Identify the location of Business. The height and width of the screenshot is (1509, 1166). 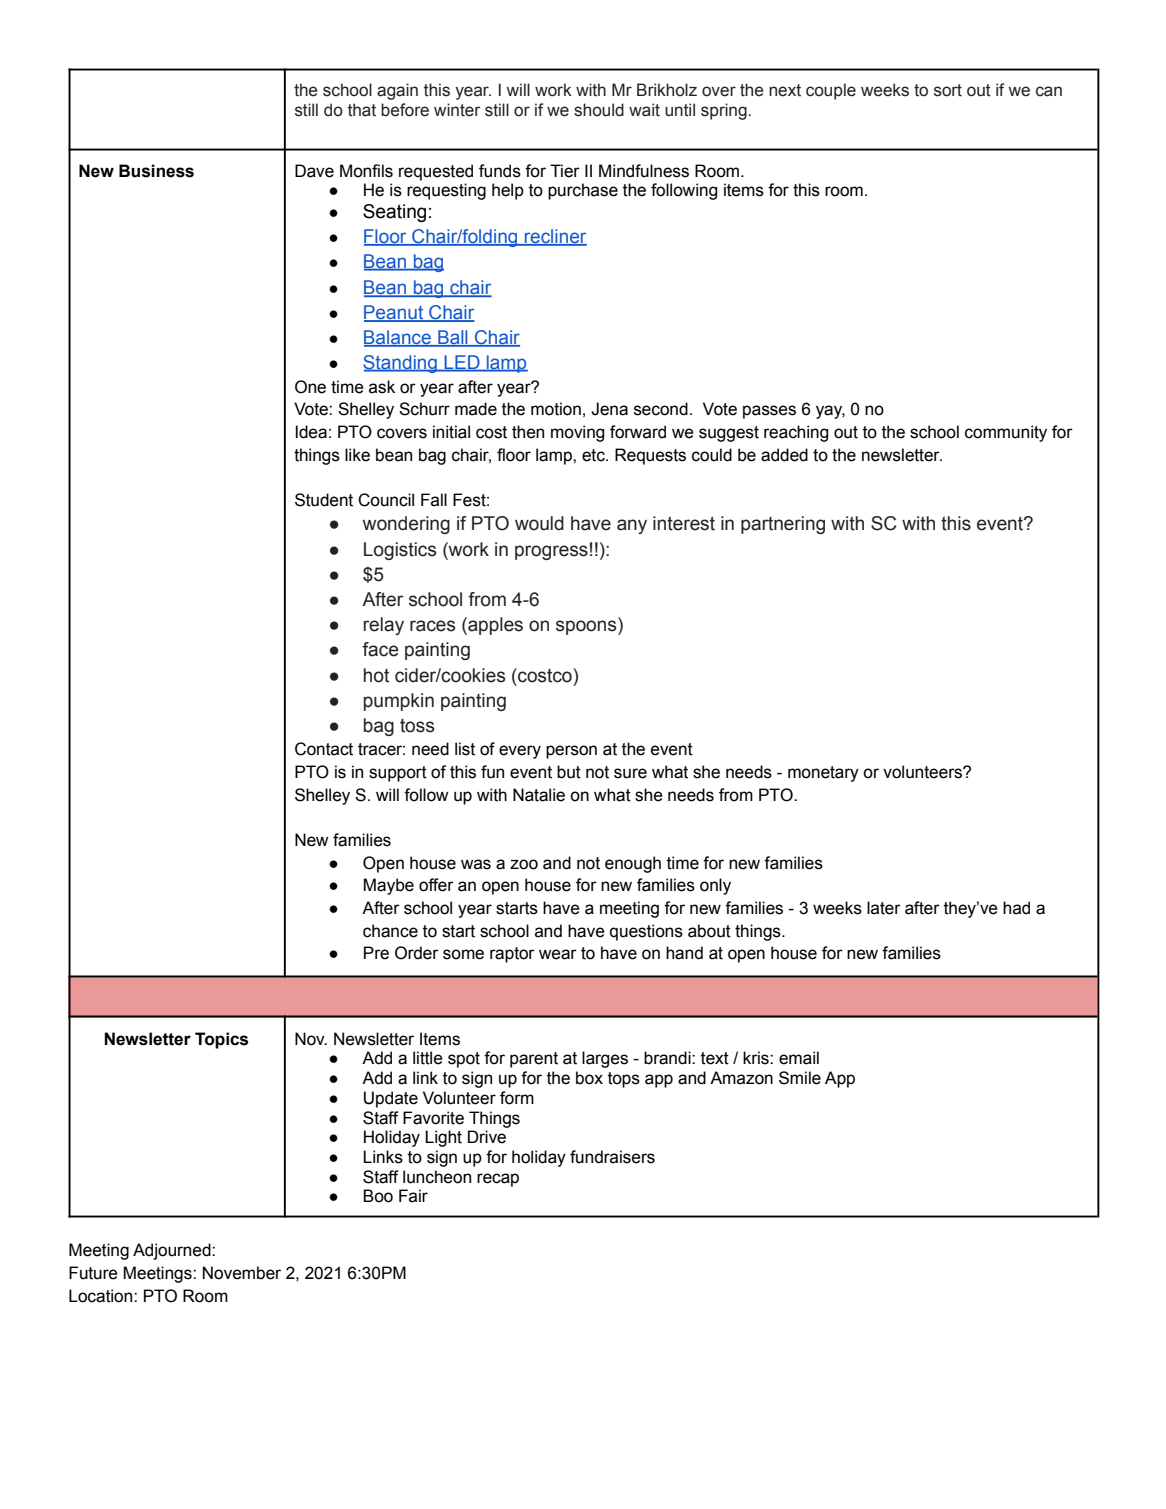
(156, 171).
